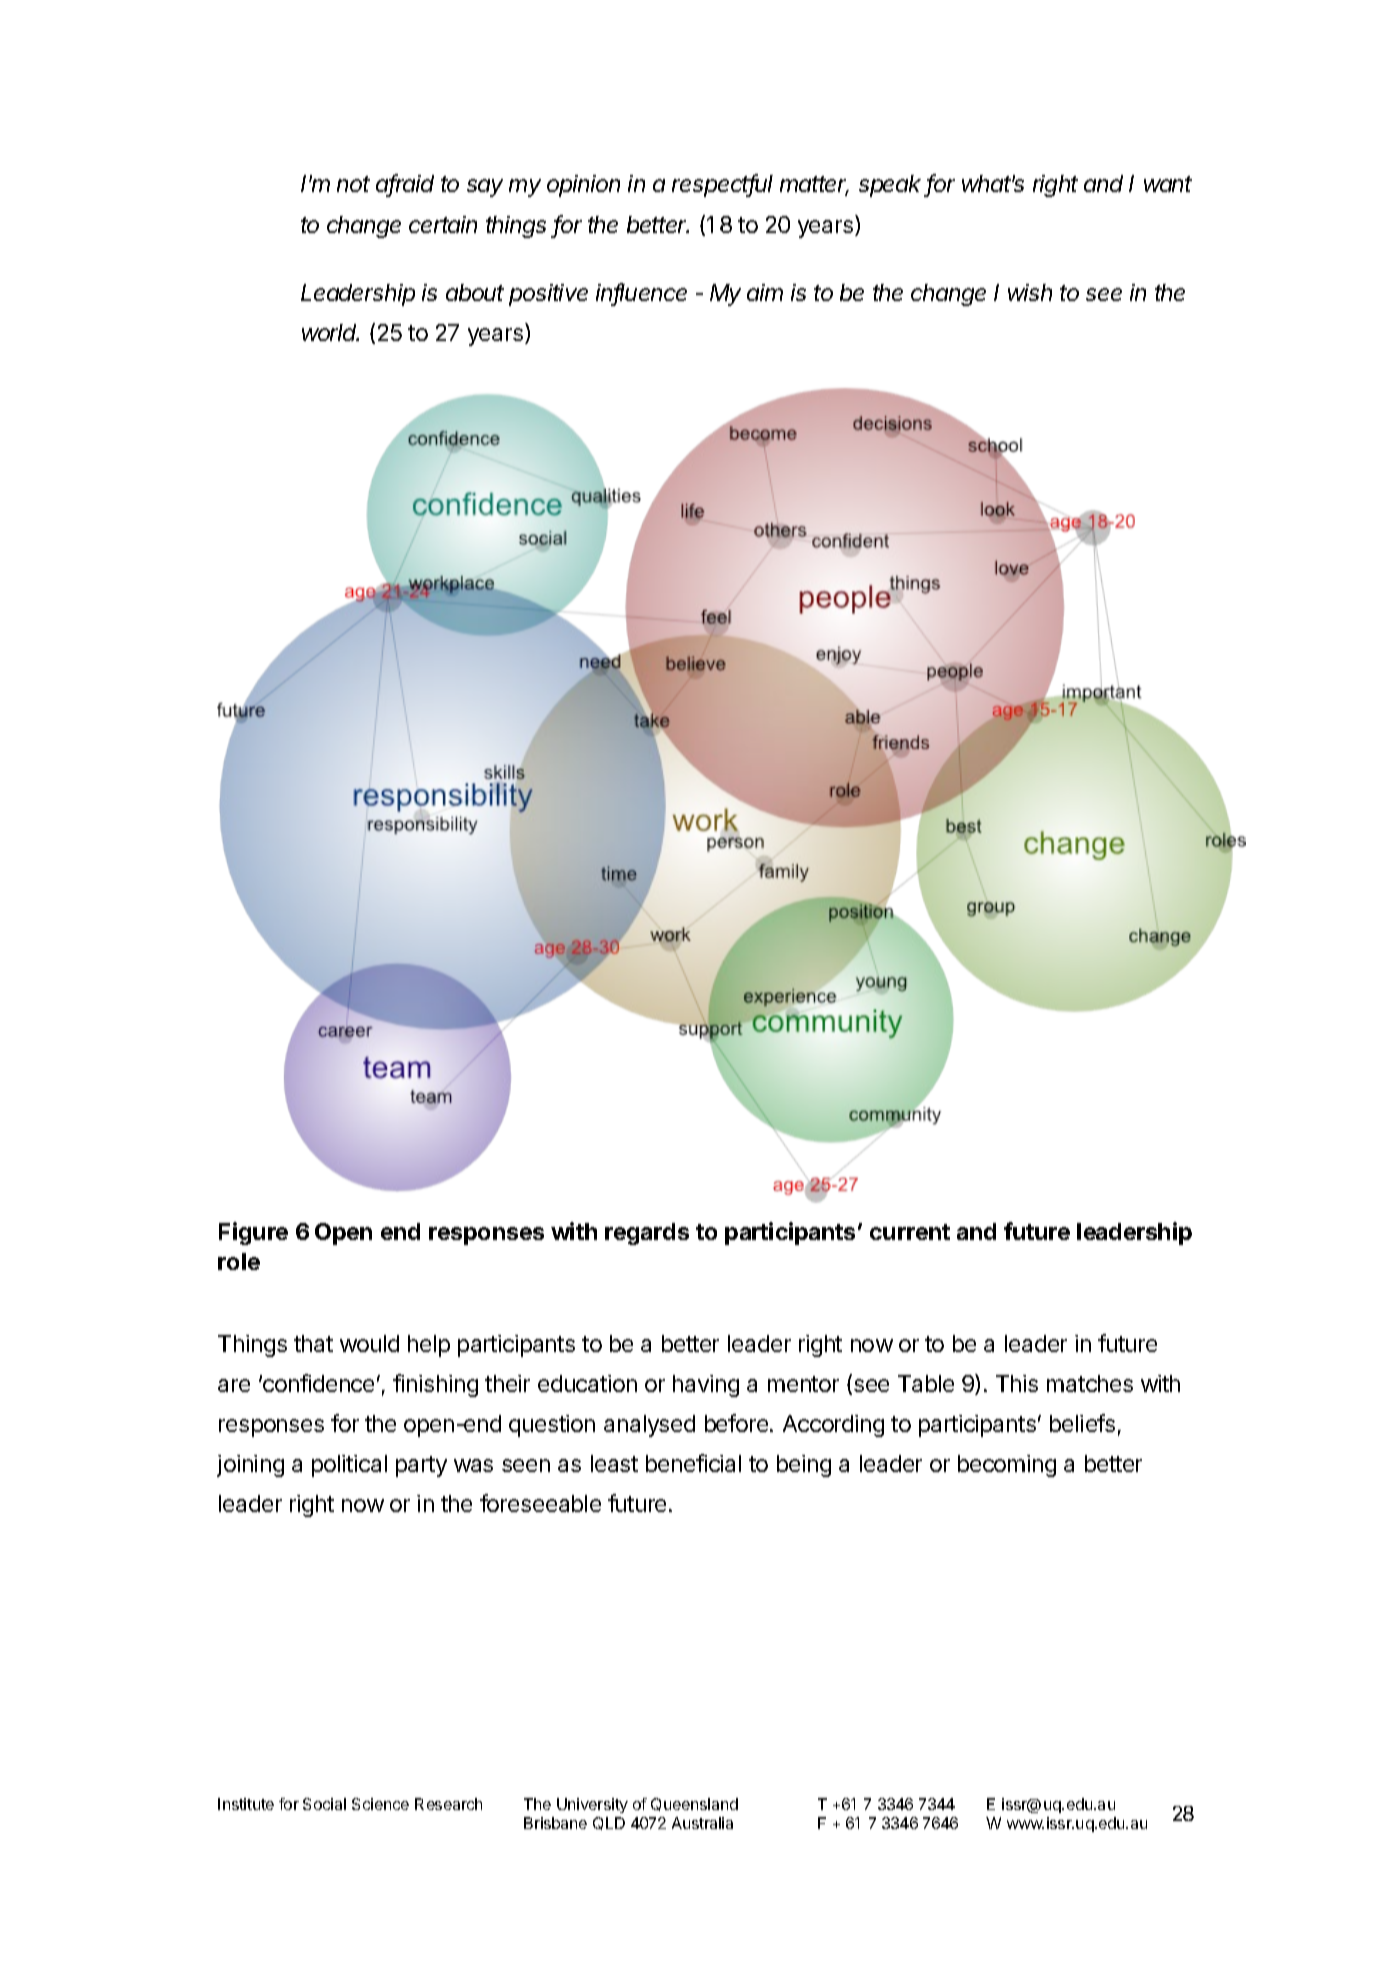  I want to click on aim, so click(765, 292).
